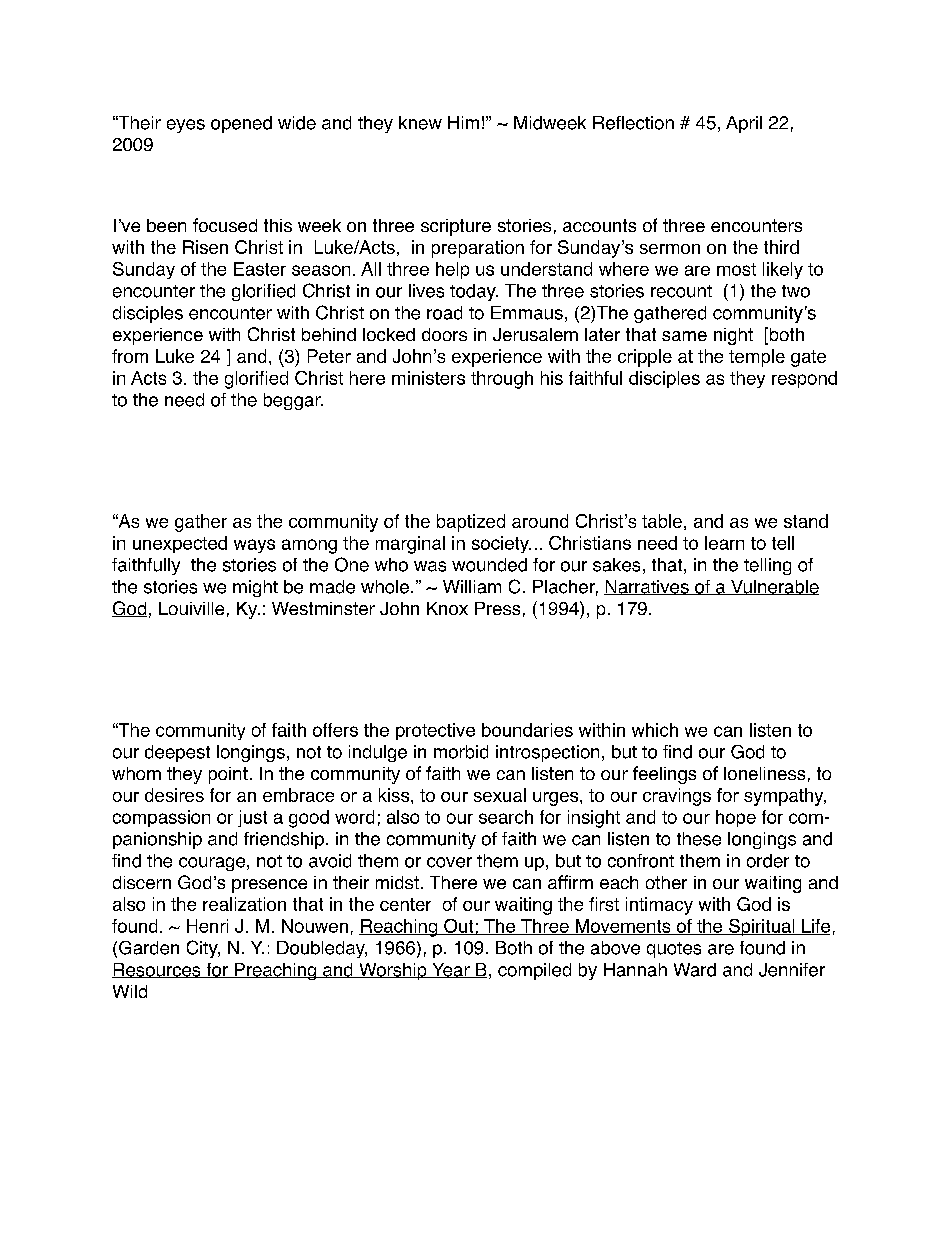  What do you see at coordinates (744, 124) in the document?
I see `April` at bounding box center [744, 124].
